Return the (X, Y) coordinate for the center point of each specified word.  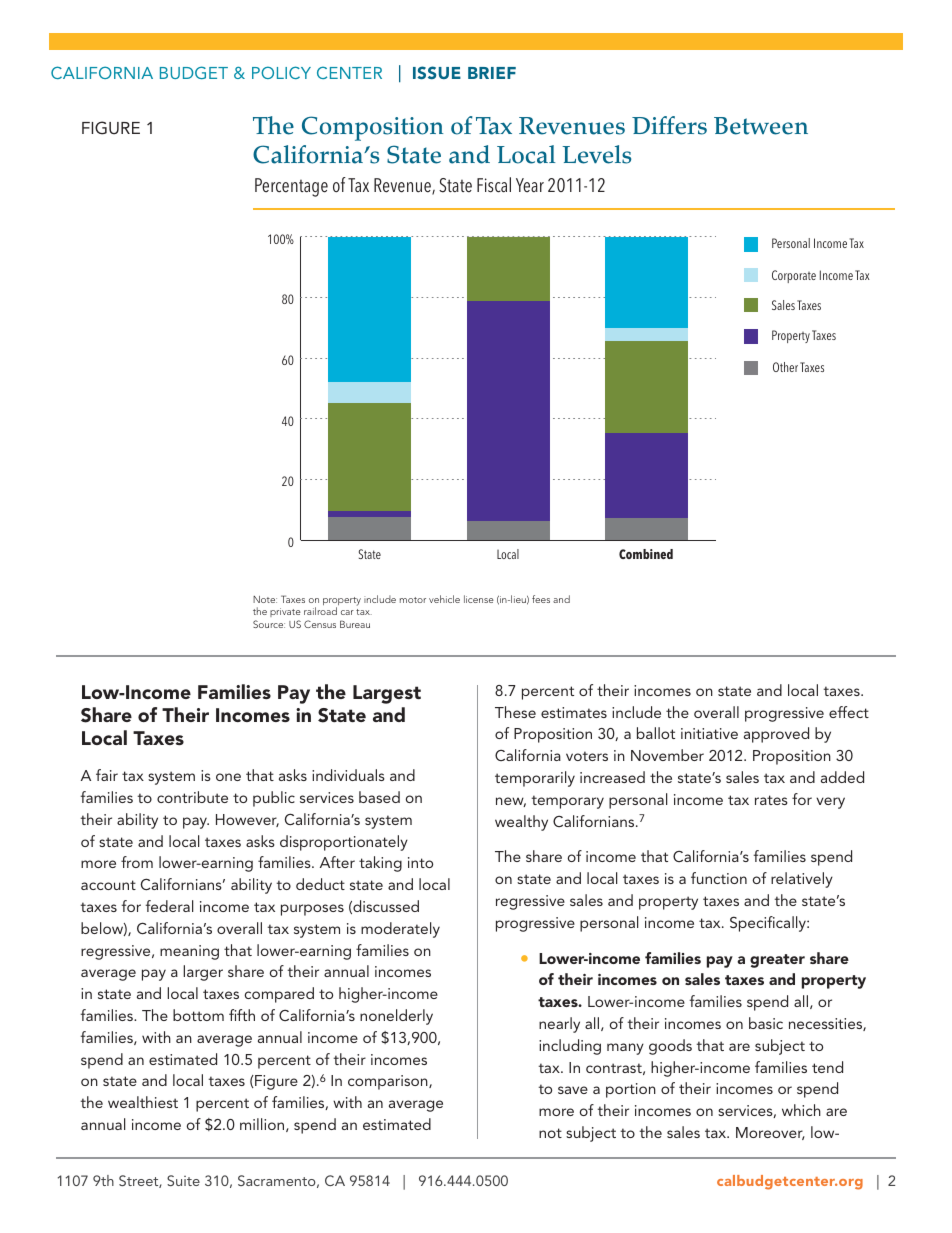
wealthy (521, 823)
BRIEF (492, 73)
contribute (192, 797)
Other (785, 367)
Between (761, 126)
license (479, 599)
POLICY (281, 72)
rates (771, 800)
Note (265, 599)
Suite (183, 1180)
